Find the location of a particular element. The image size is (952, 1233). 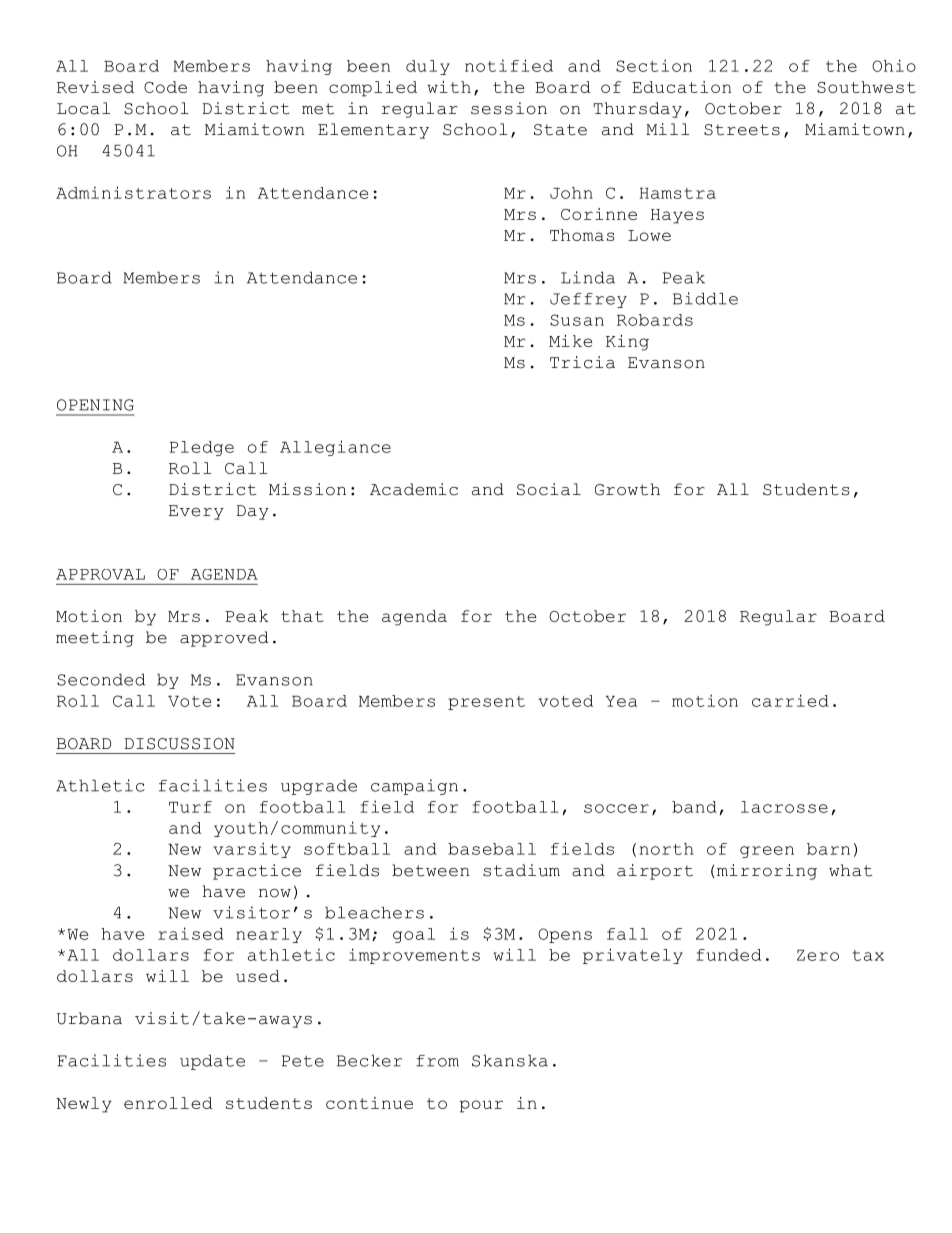

Pledge is located at coordinates (202, 448).
